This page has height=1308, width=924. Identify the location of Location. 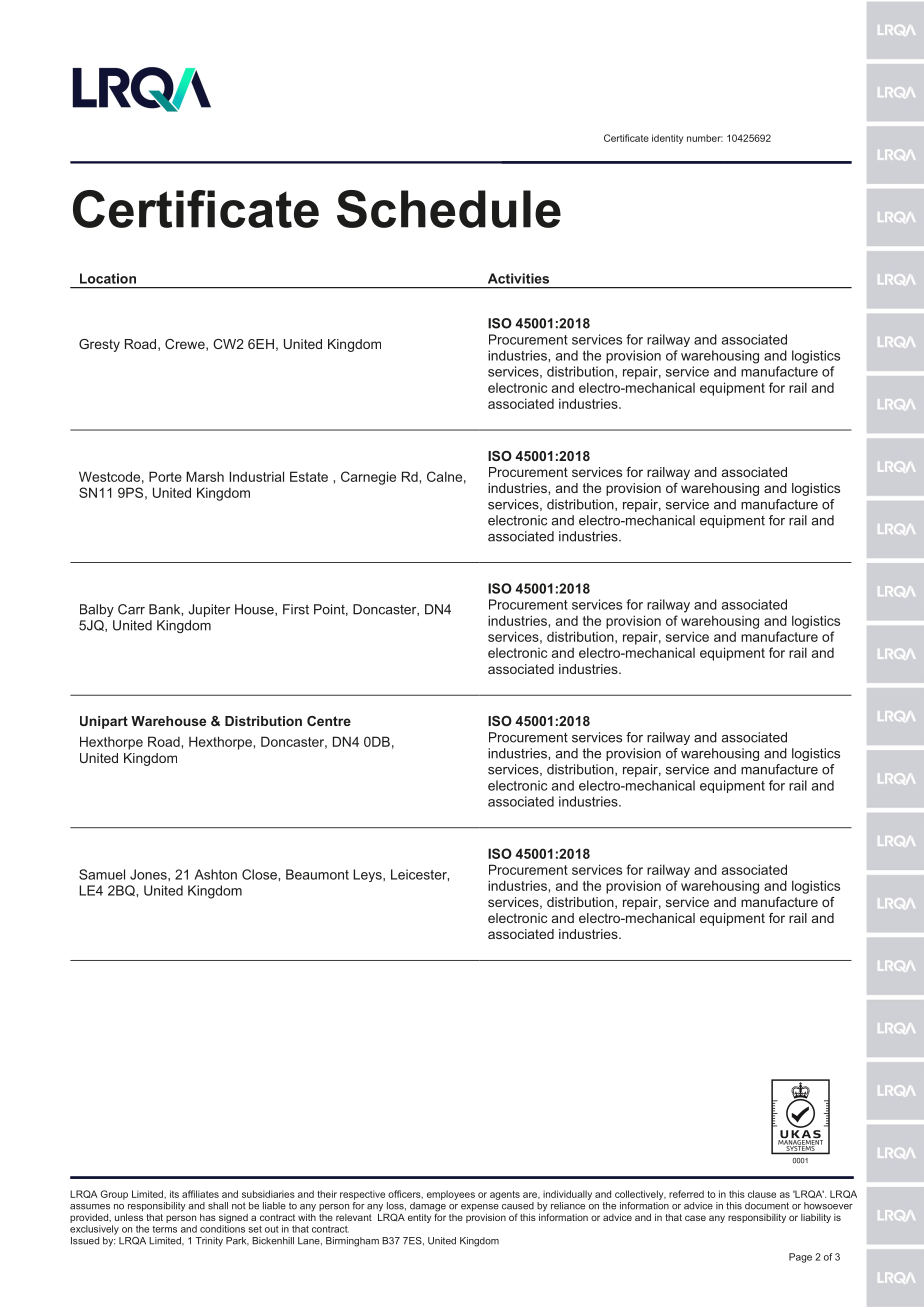
(108, 278).
